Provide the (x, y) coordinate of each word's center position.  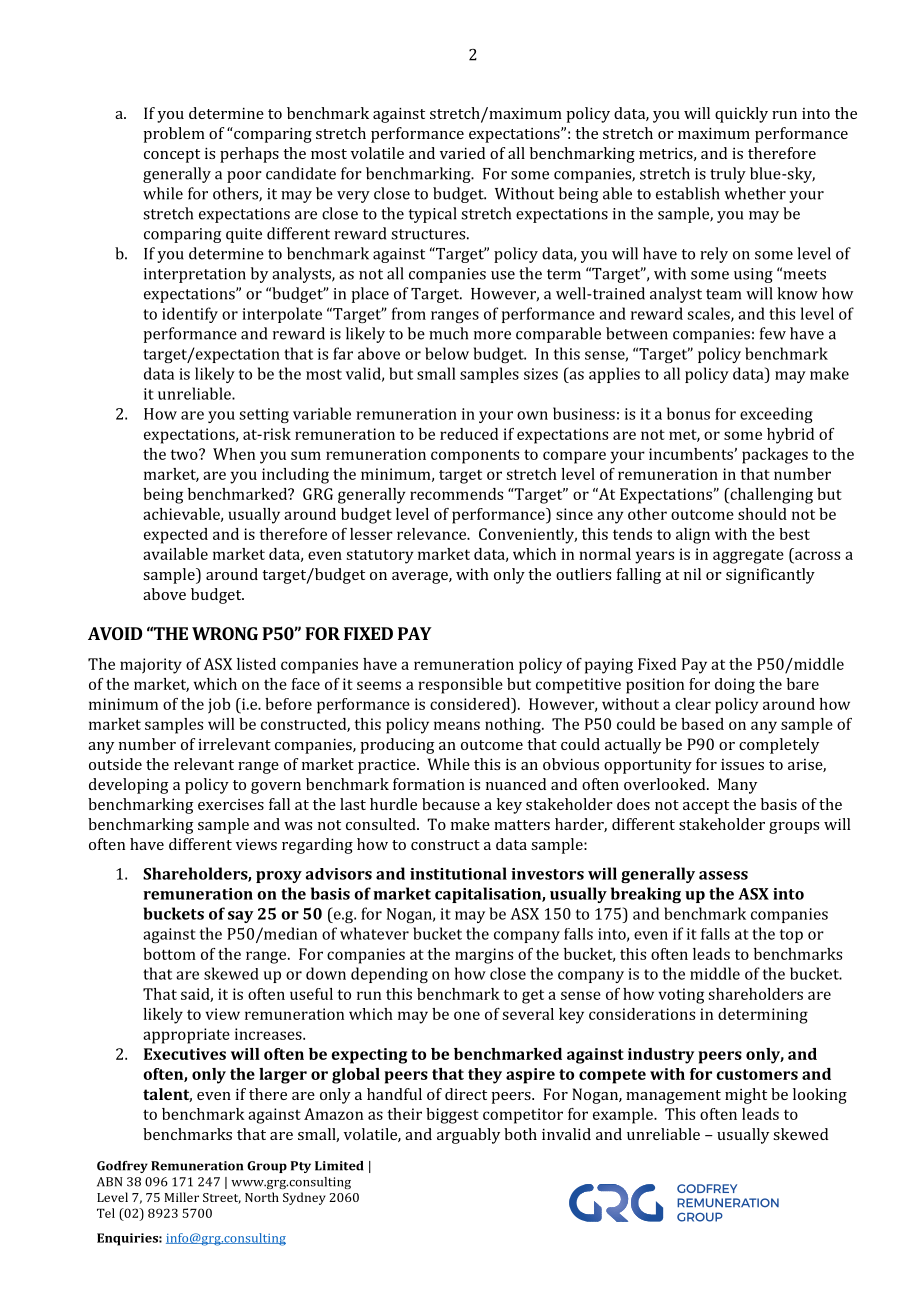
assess (723, 875)
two (185, 454)
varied (462, 153)
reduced (469, 434)
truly (728, 175)
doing (735, 686)
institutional (458, 873)
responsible (460, 686)
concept (172, 156)
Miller (182, 1197)
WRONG (225, 633)
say (241, 917)
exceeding (776, 415)
